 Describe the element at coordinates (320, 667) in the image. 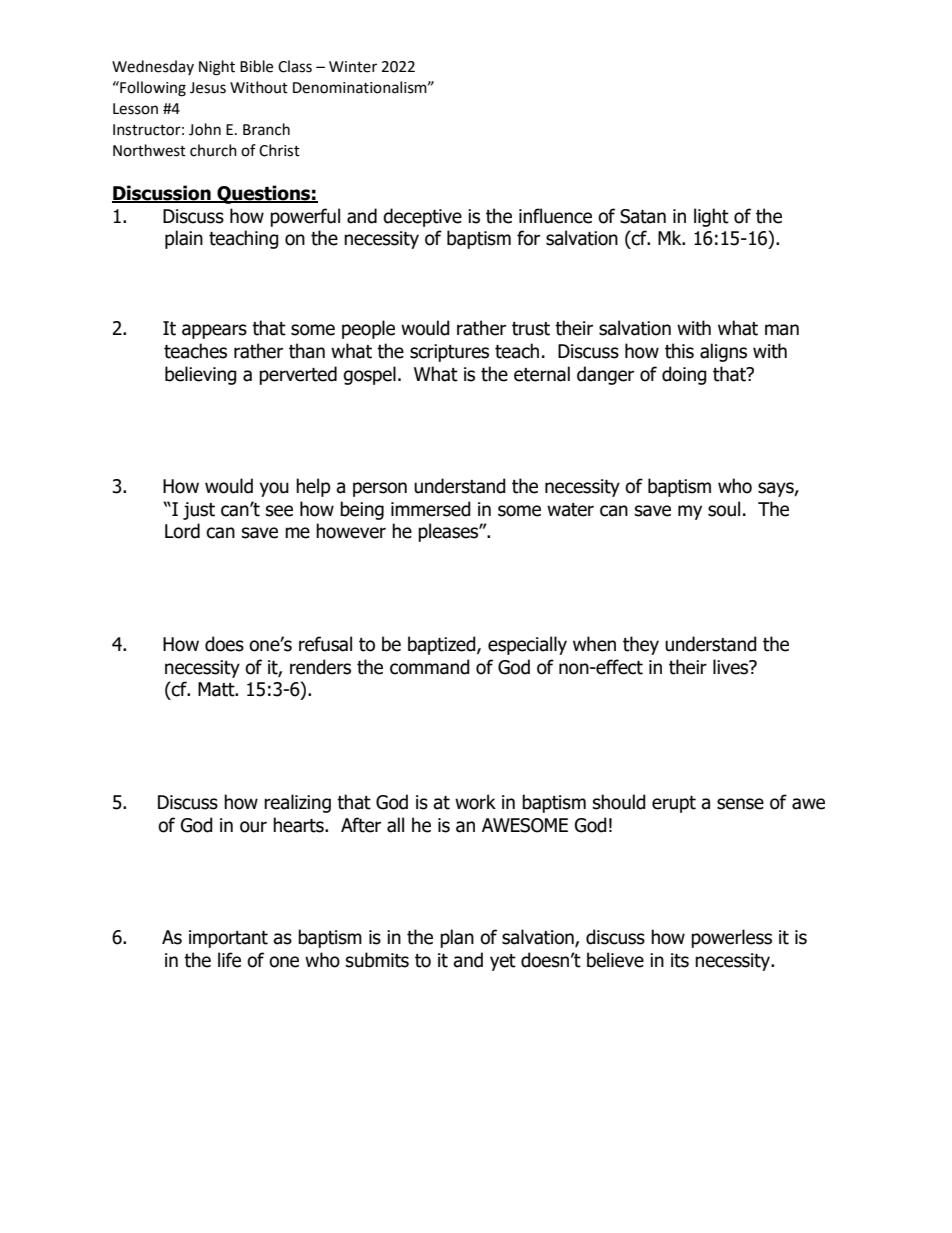

I see `renders` at that location.
